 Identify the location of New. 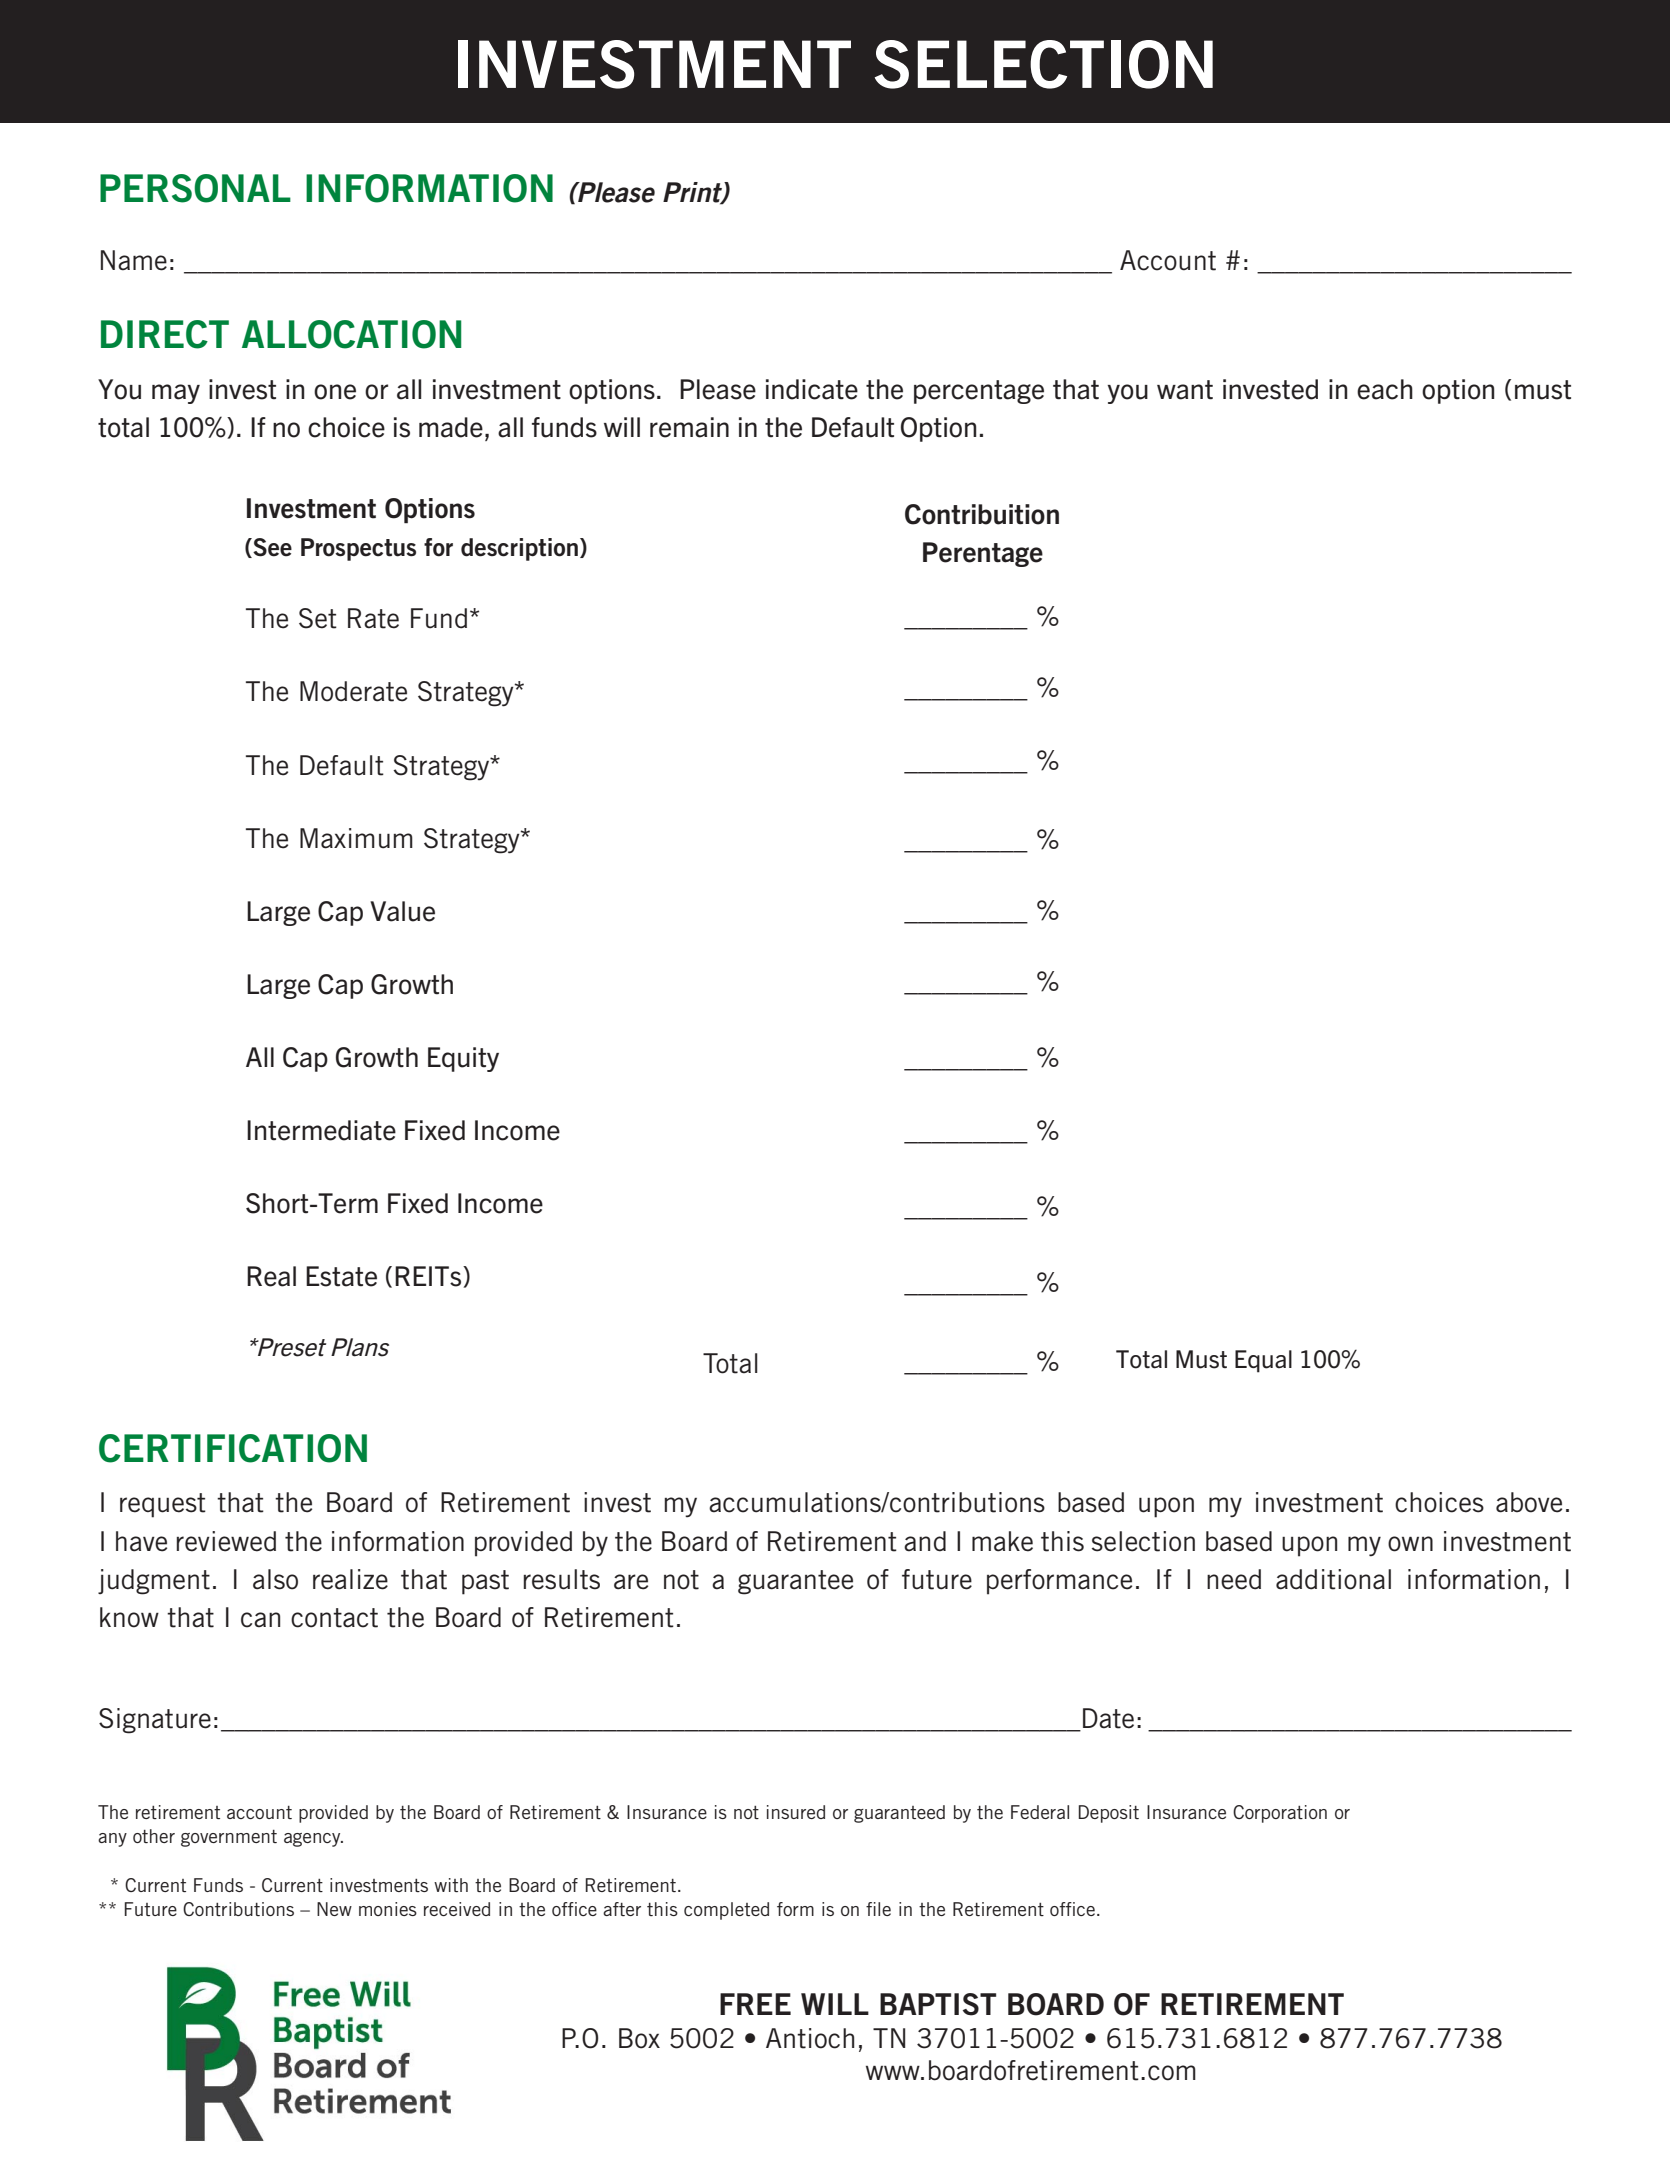
(334, 1909).
